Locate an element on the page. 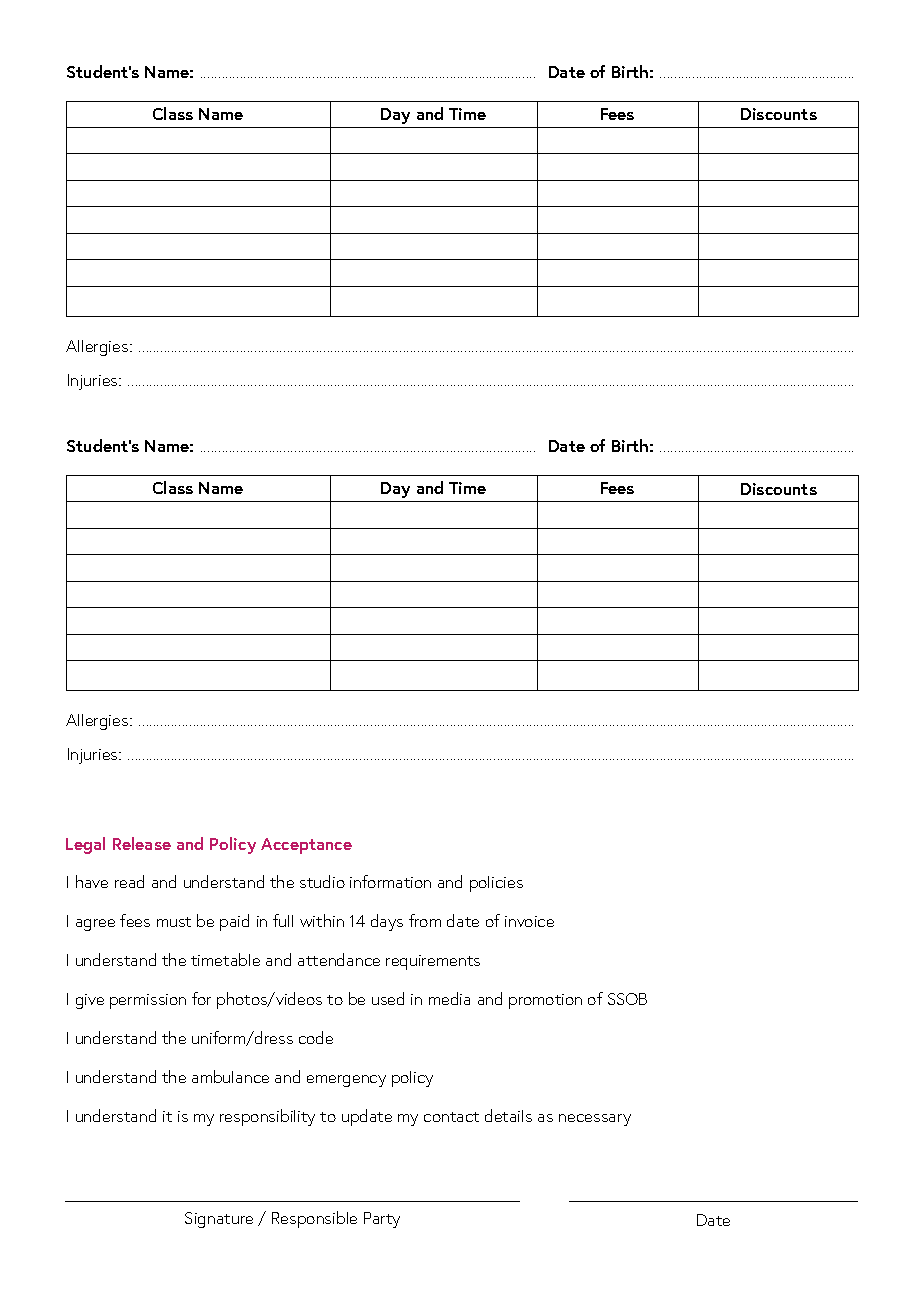  permission is located at coordinates (148, 1001).
